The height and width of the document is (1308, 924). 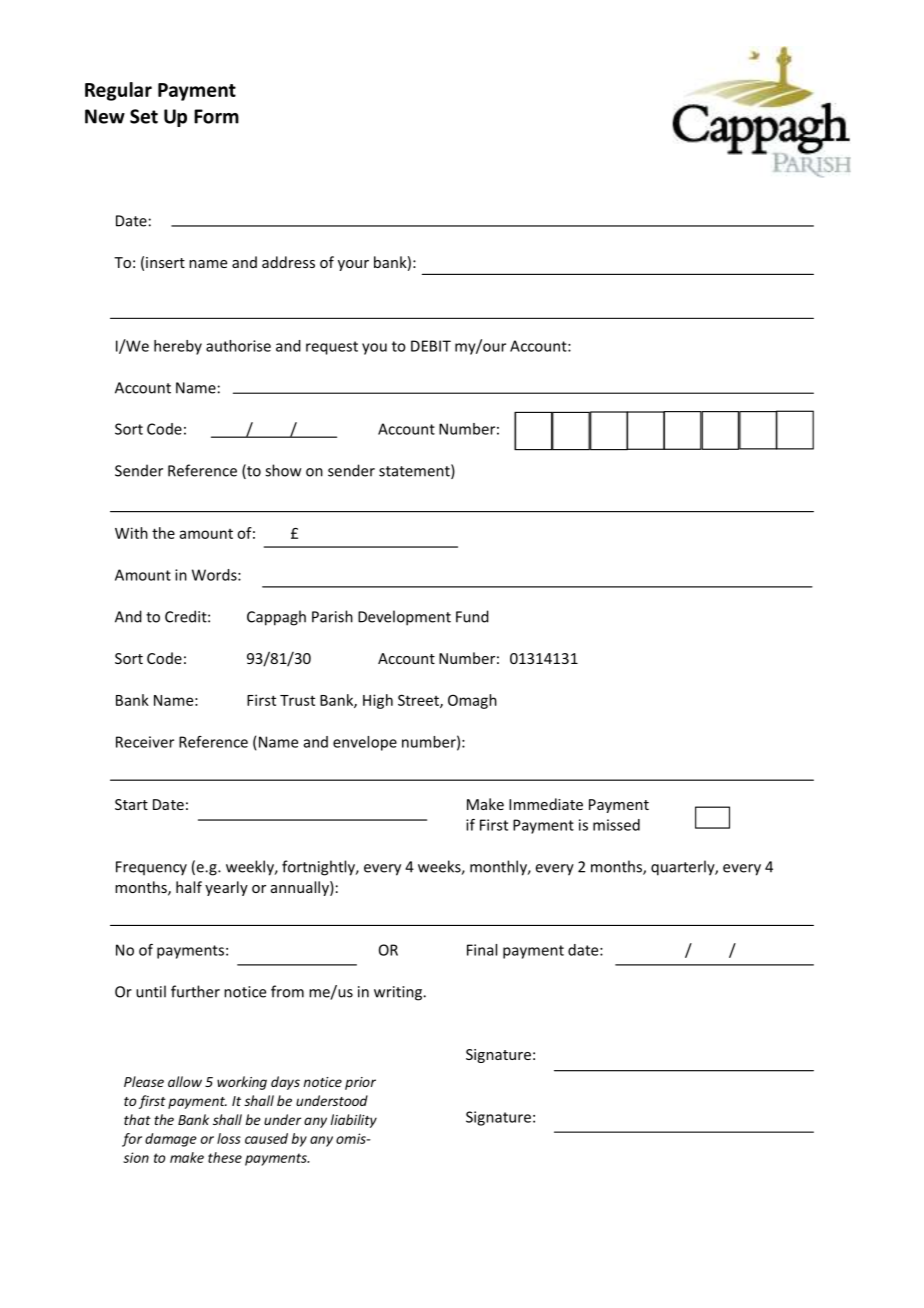 What do you see at coordinates (288, 262) in the document?
I see `address` at bounding box center [288, 262].
